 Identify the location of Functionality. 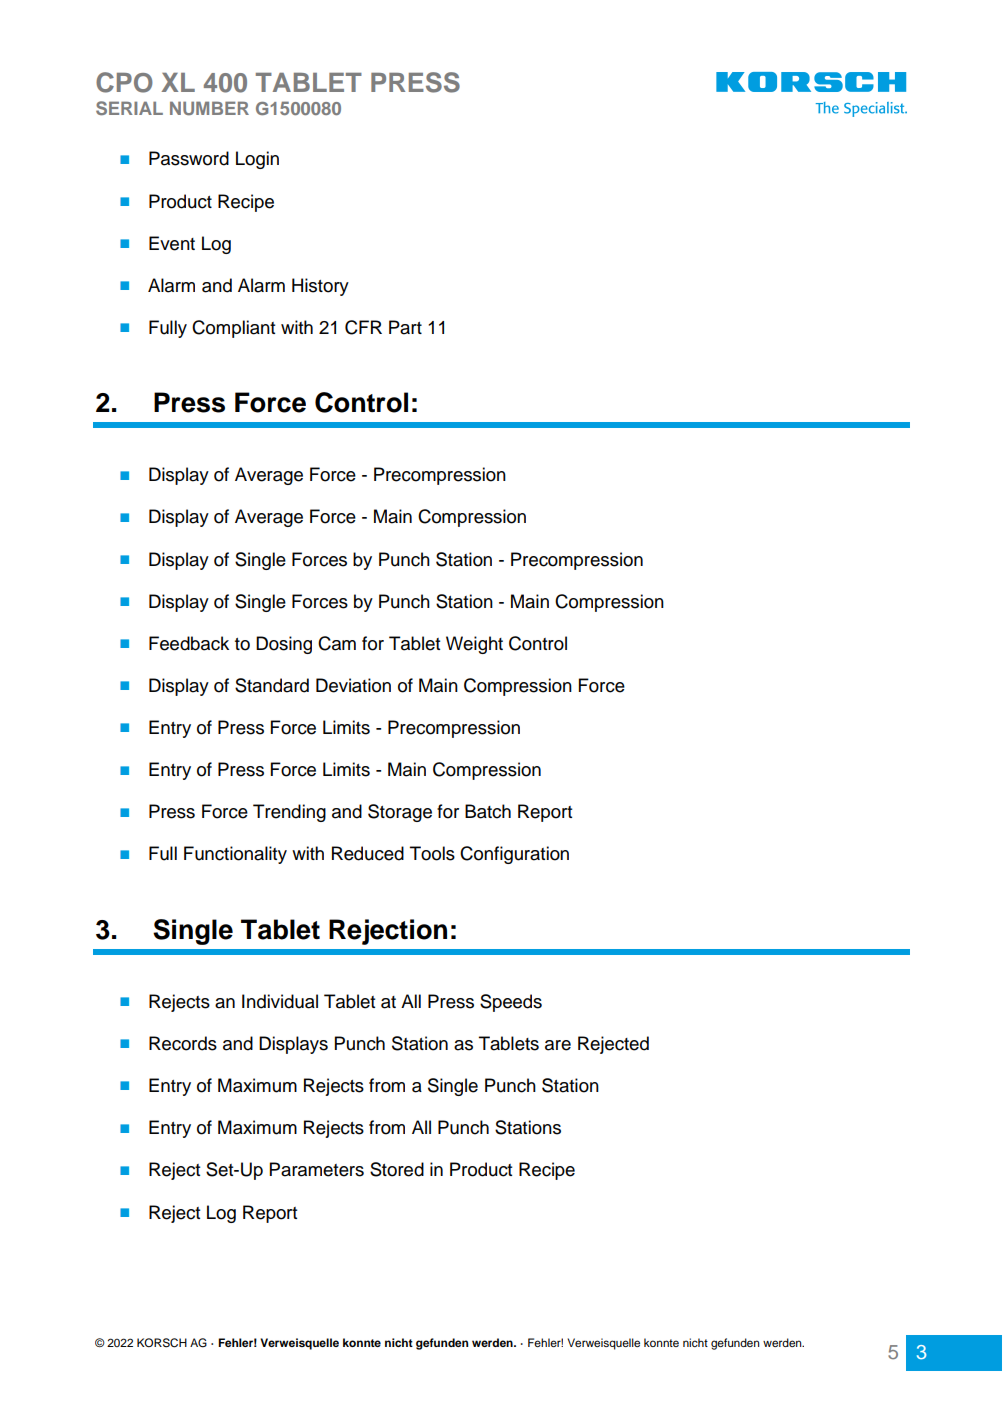
(235, 855).
